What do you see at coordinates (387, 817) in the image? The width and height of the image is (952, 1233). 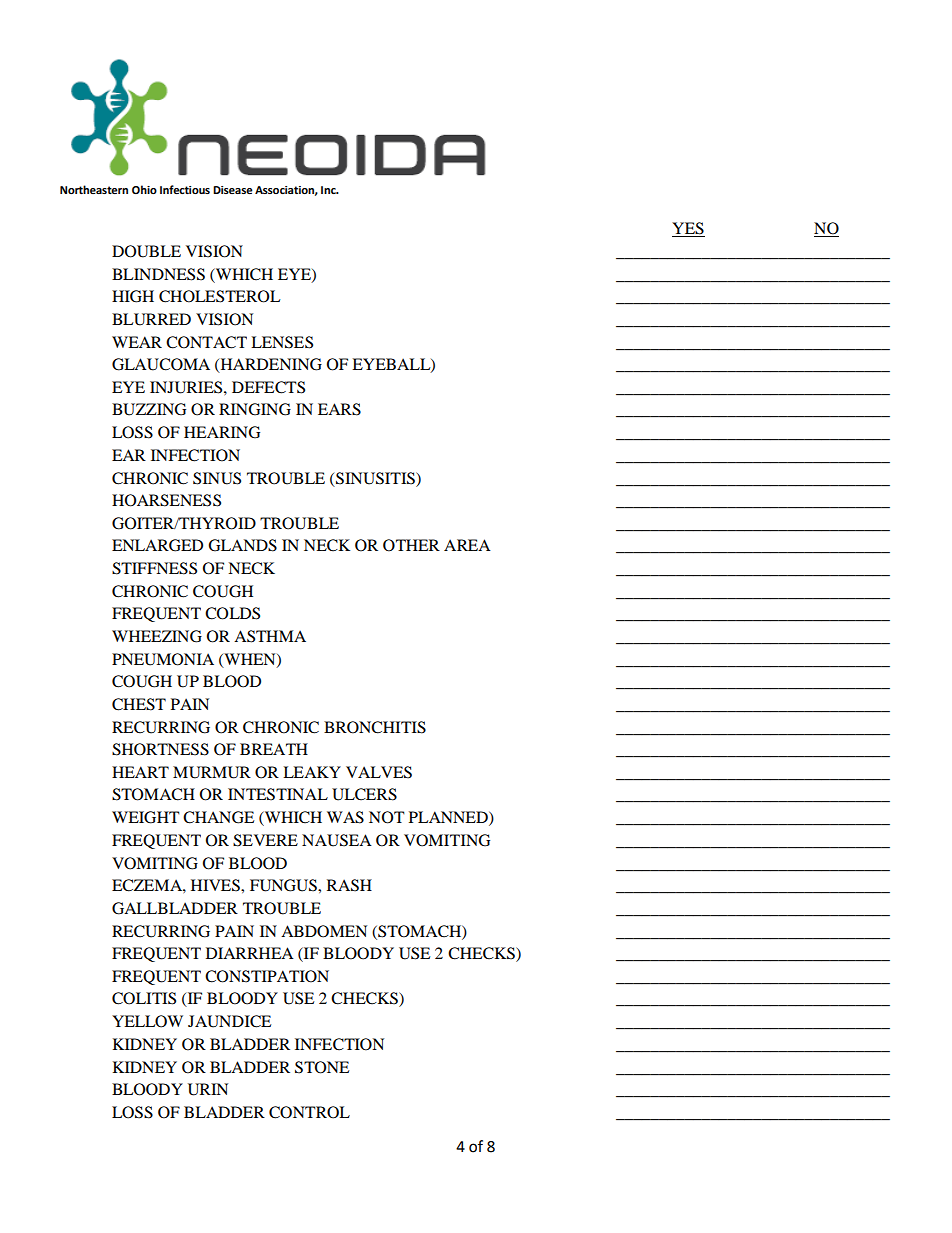 I see `NOT` at bounding box center [387, 817].
